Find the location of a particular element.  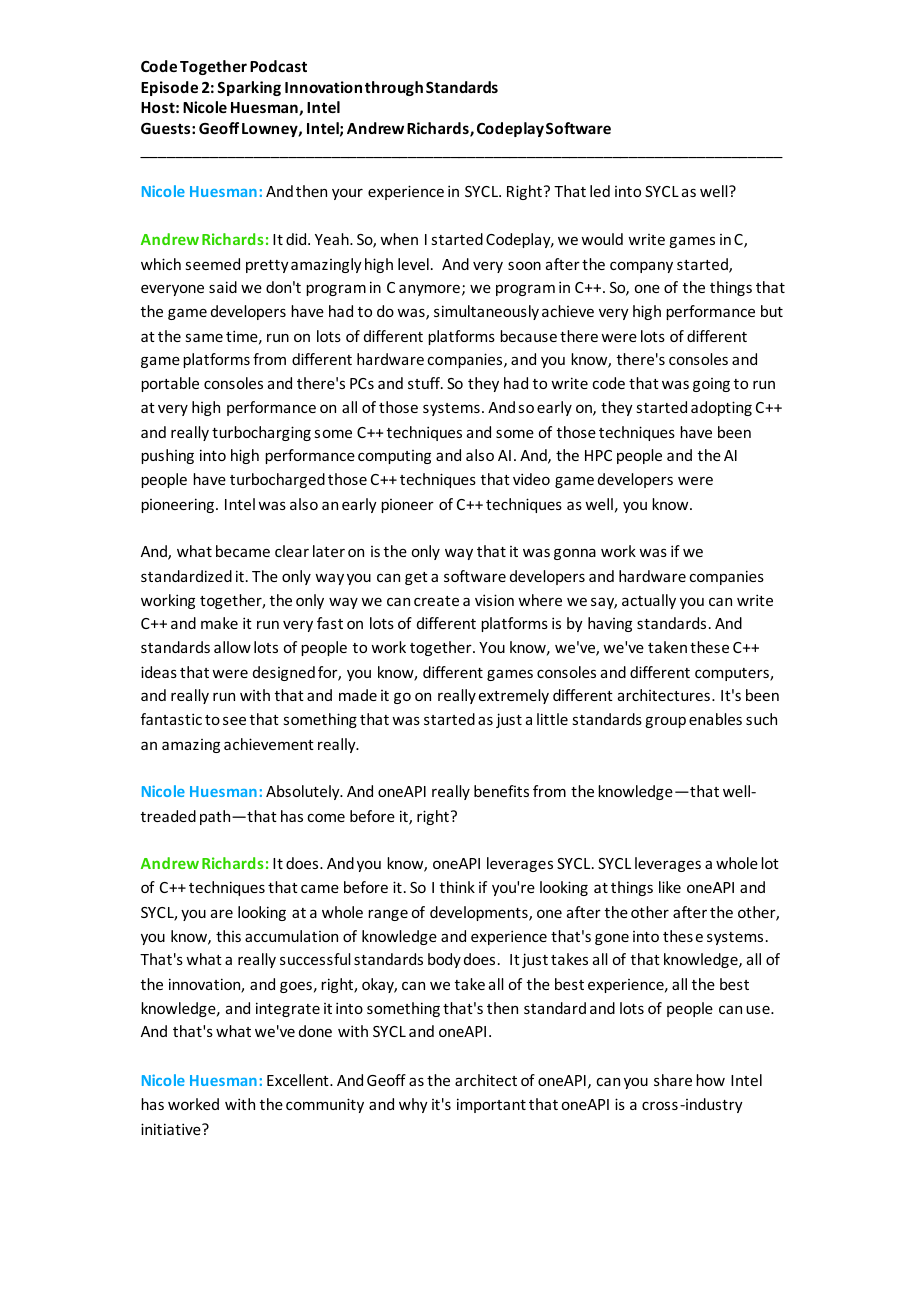

through is located at coordinates (394, 88).
